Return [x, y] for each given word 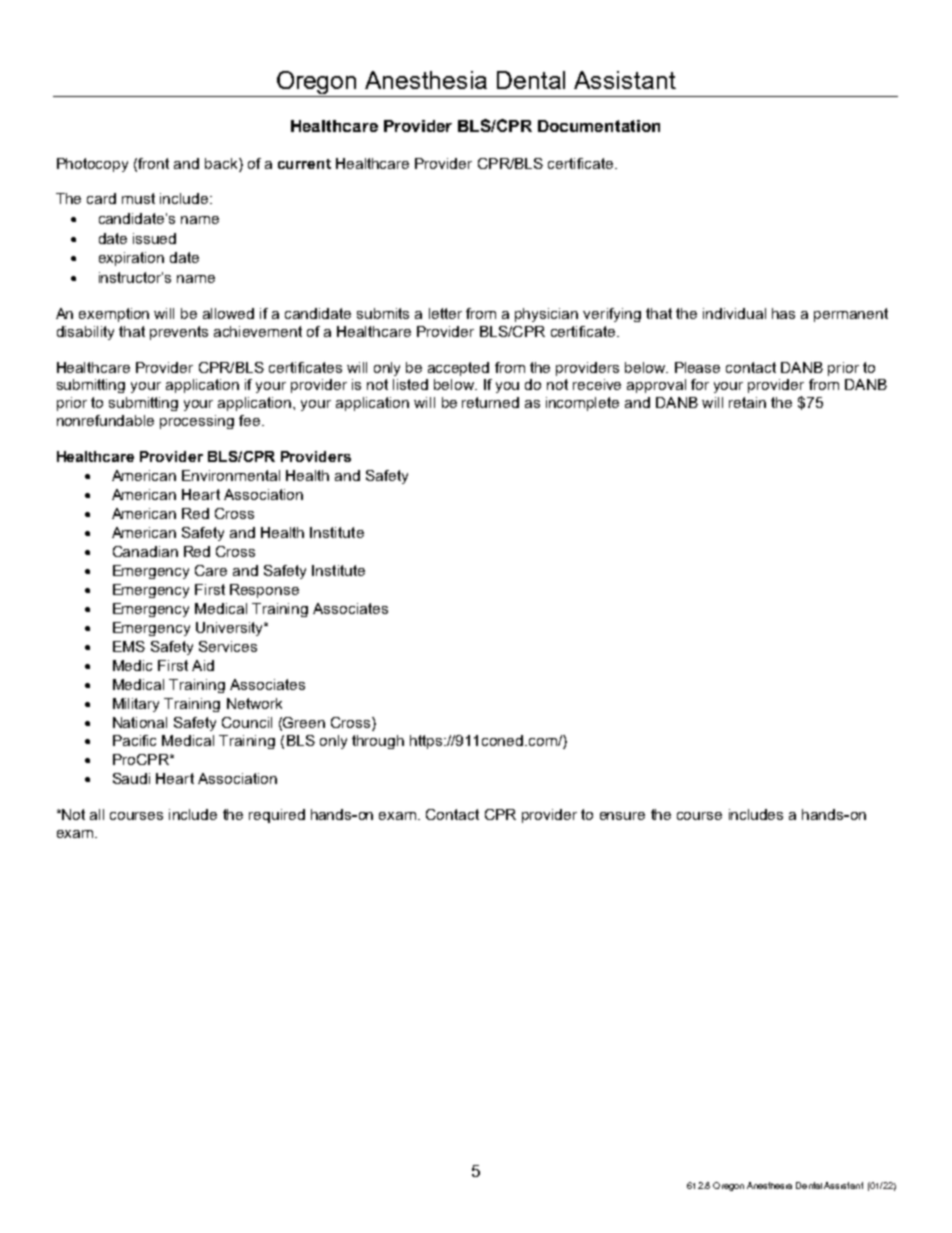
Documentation [599, 126]
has [783, 313]
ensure [622, 816]
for [700, 384]
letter [445, 313]
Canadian [145, 551]
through [378, 742]
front [153, 163]
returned [490, 402]
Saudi [131, 778]
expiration [131, 259]
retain [747, 402]
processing [197, 422]
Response [264, 591]
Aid [203, 665]
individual [734, 313]
